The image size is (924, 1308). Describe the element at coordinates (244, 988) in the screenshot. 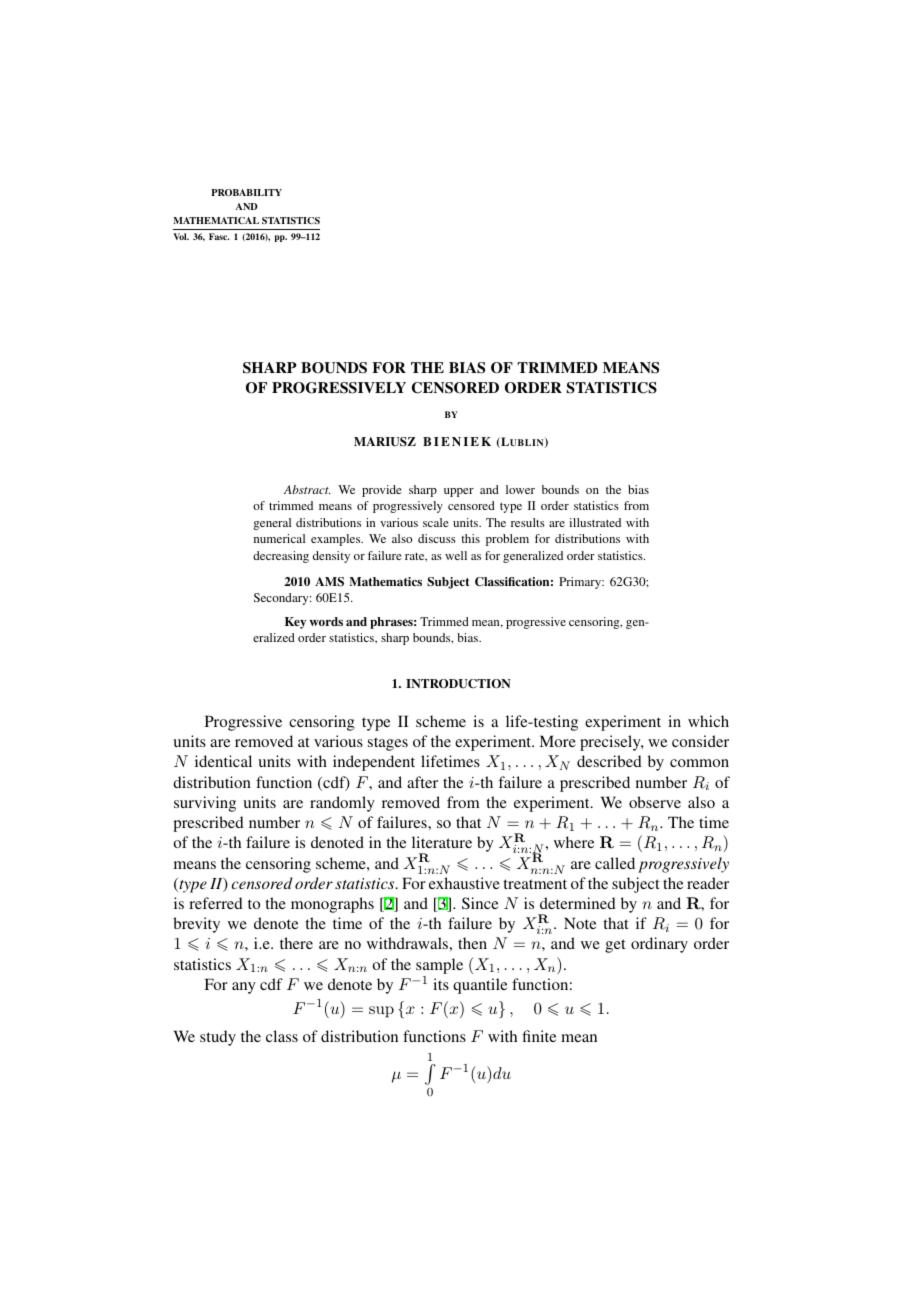

I see `any` at that location.
